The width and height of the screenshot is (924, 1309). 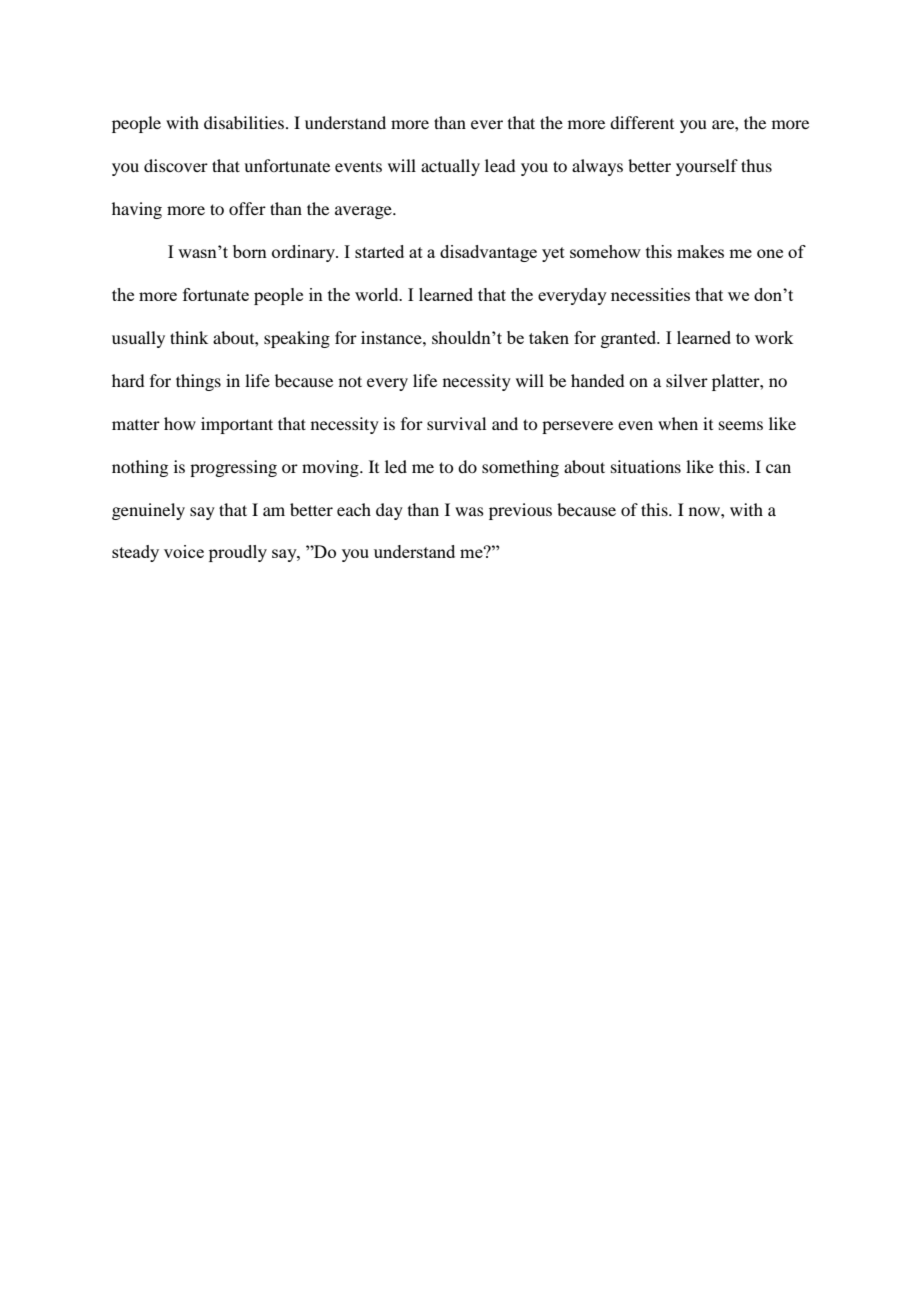 I want to click on different, so click(x=642, y=122).
